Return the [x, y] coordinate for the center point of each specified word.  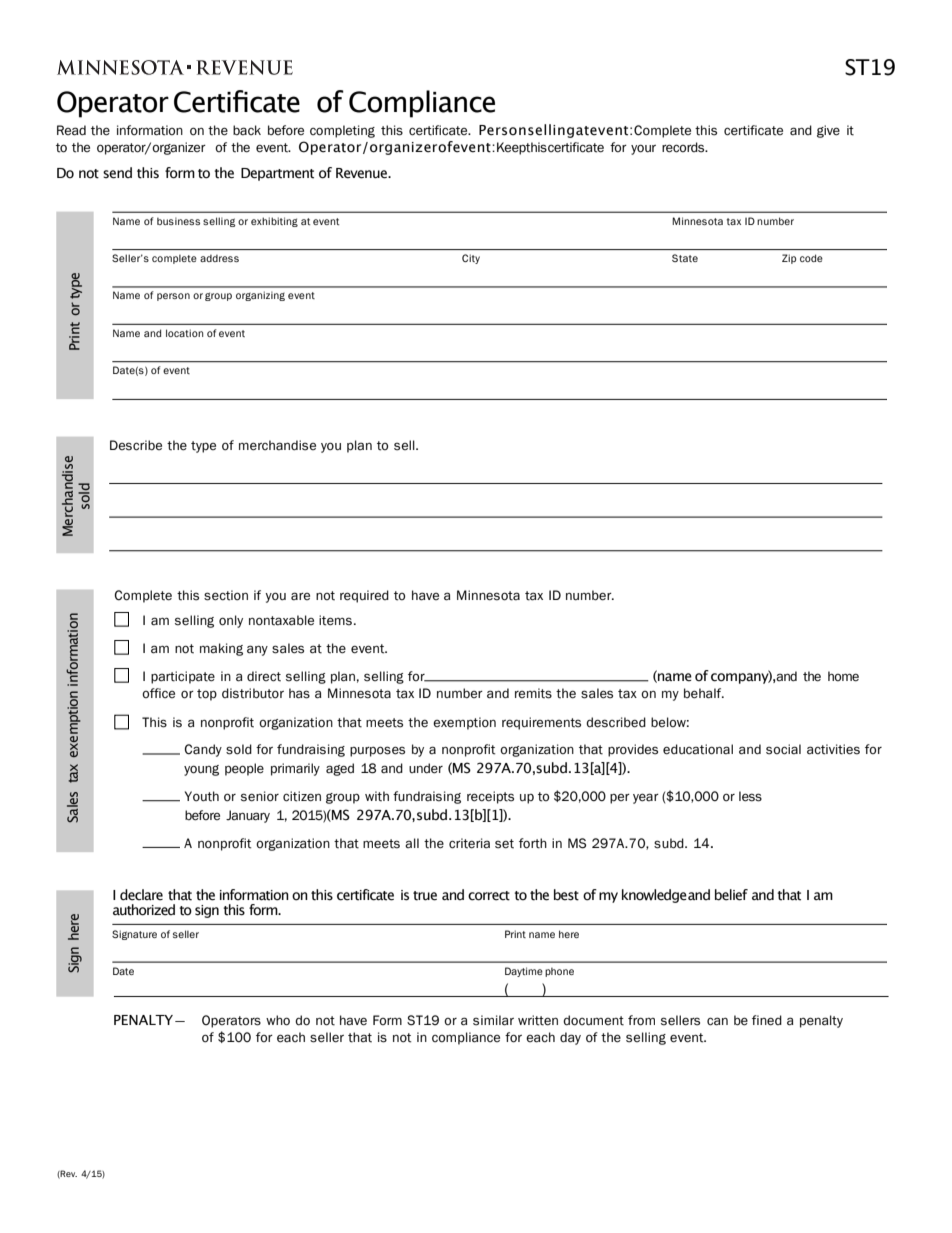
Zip [789, 259]
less [750, 796]
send [117, 173]
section [226, 595]
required [364, 596]
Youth [202, 796]
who [278, 1020]
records [684, 147]
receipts [490, 797]
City [471, 259]
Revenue [363, 173]
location [184, 333]
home [843, 676]
